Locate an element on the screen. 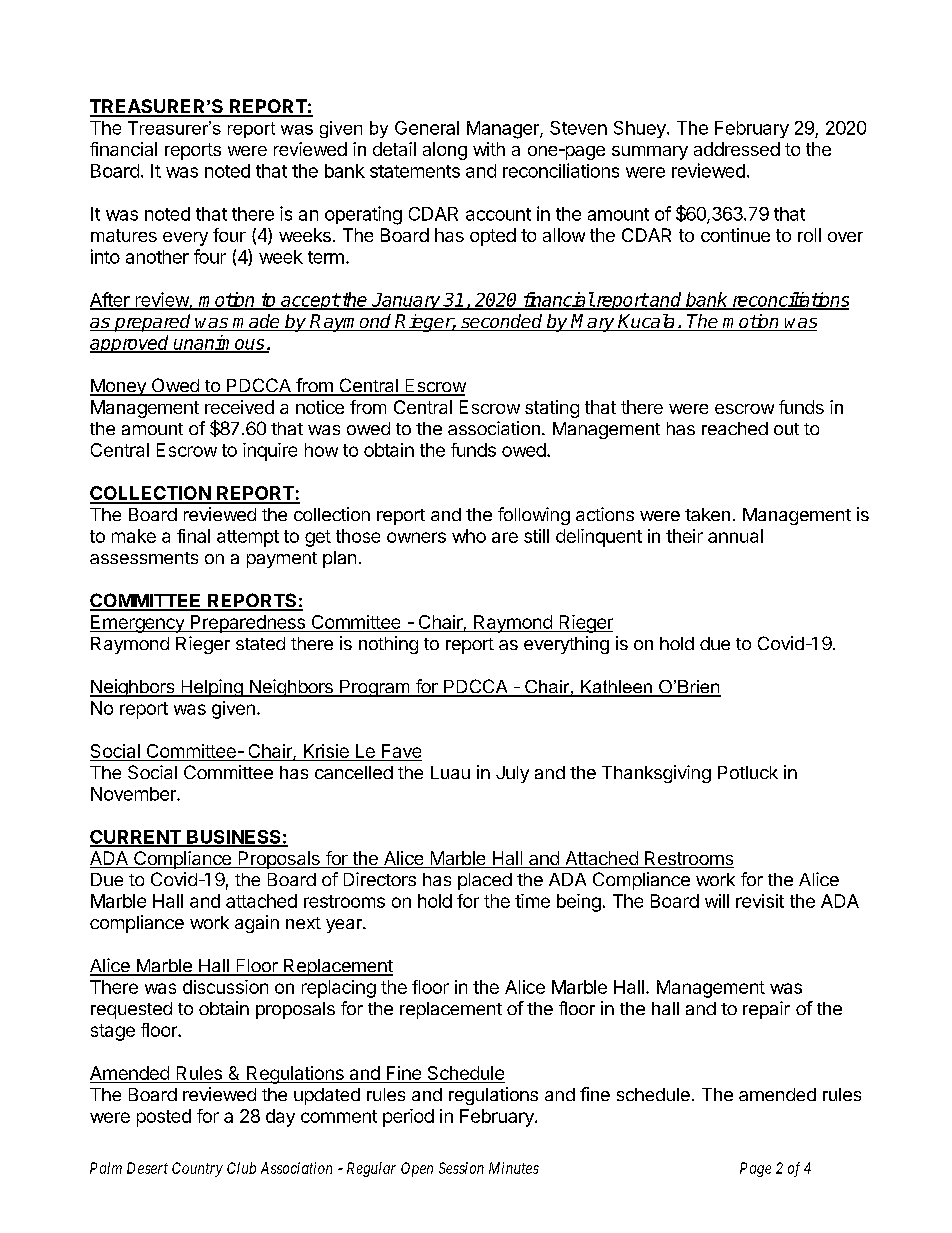  Helping is located at coordinates (212, 688).
